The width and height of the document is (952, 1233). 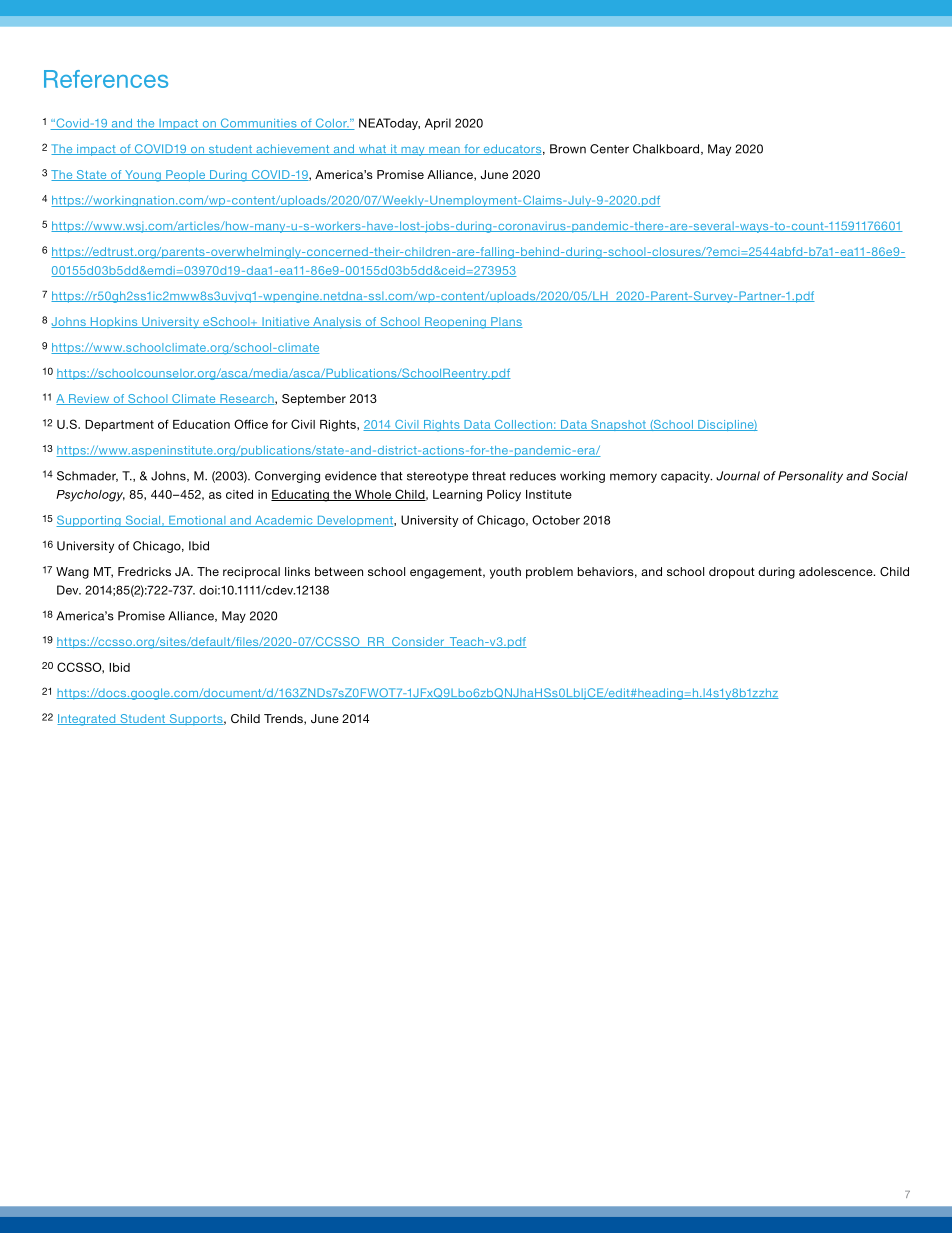 I want to click on References, so click(x=106, y=79).
